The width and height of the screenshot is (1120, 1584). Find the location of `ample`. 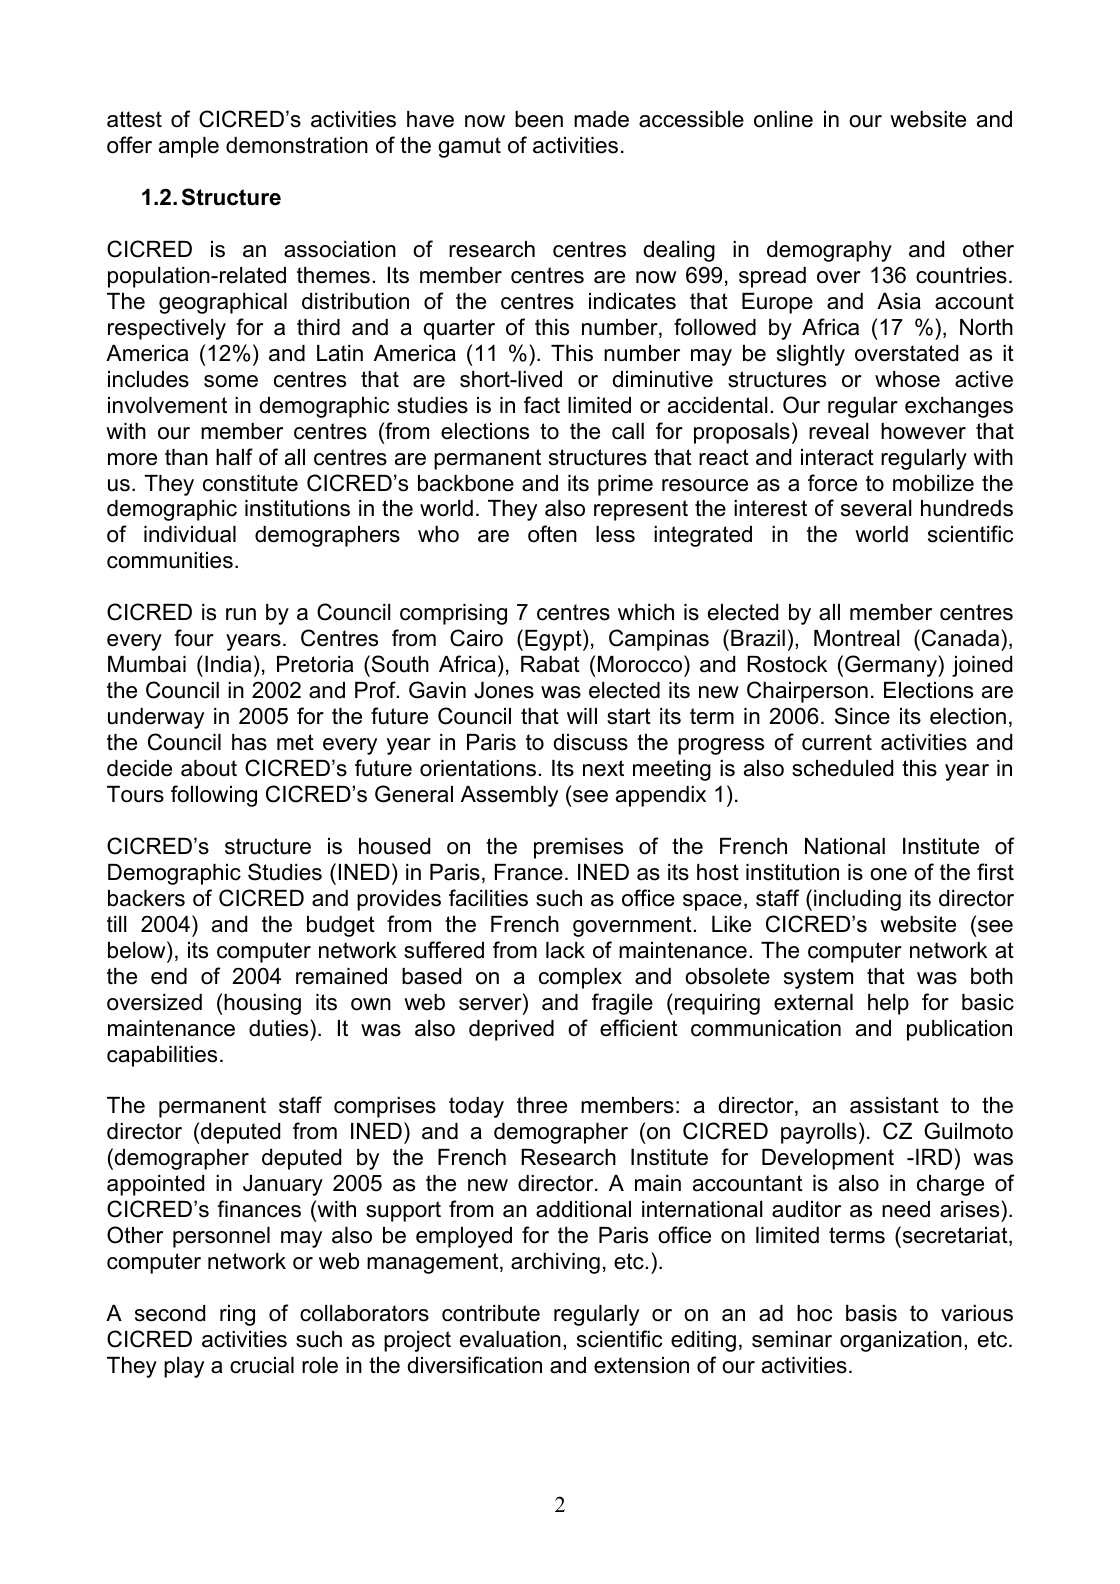

ample is located at coordinates (189, 147).
